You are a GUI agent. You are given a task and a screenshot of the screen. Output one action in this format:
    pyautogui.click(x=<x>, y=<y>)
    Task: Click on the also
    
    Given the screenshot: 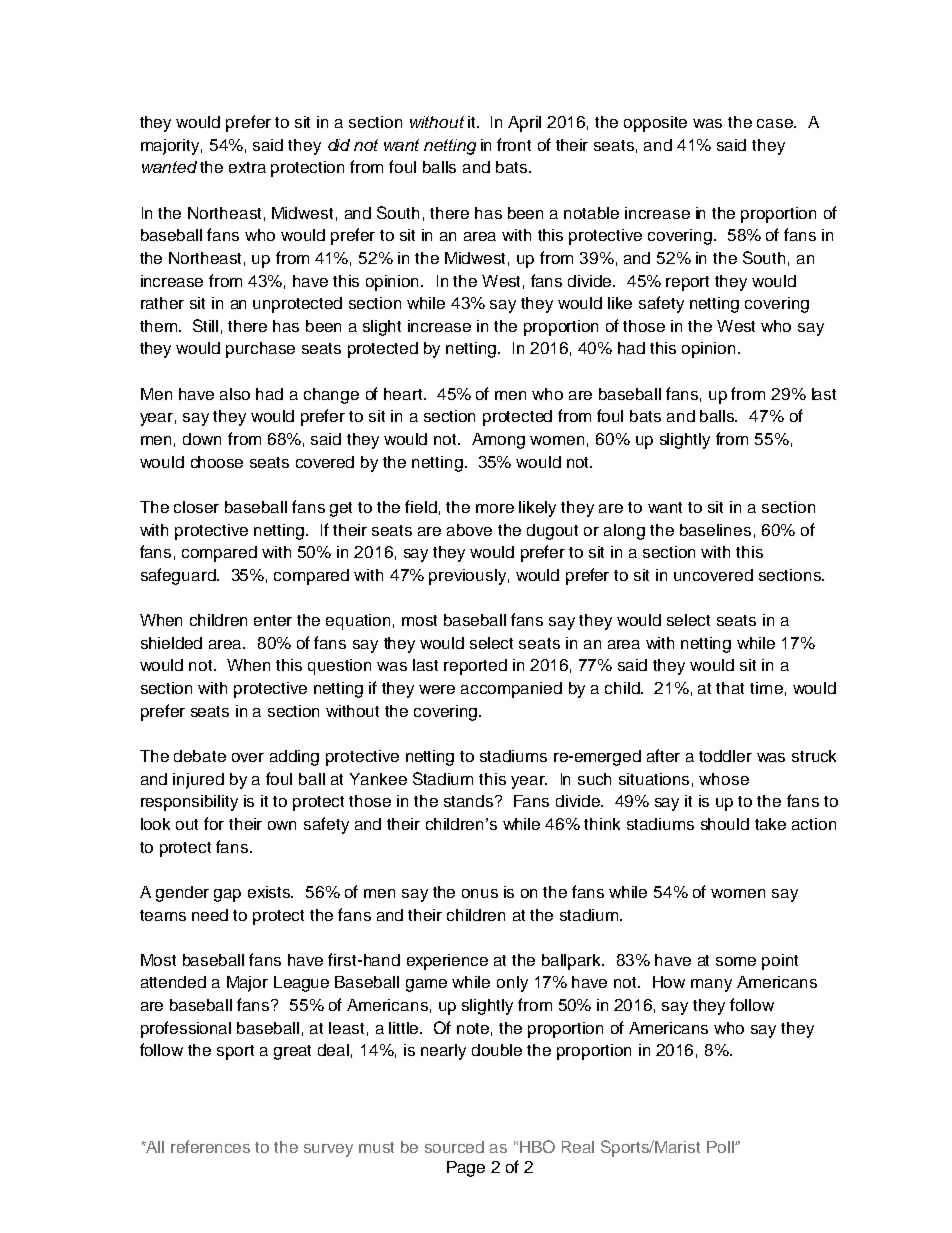 What is the action you would take?
    pyautogui.click(x=235, y=394)
